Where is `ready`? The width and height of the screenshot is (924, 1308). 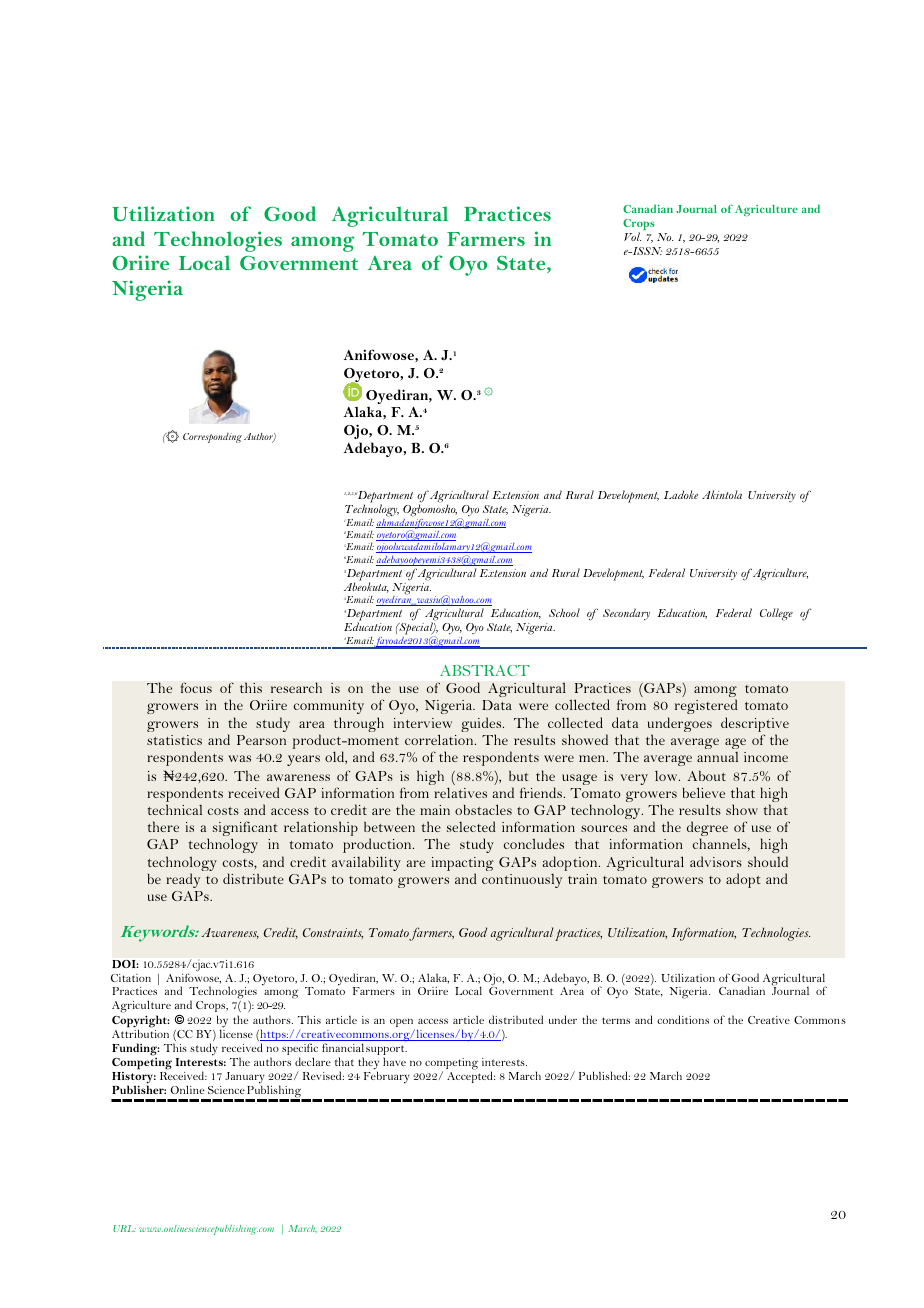 ready is located at coordinates (183, 880).
